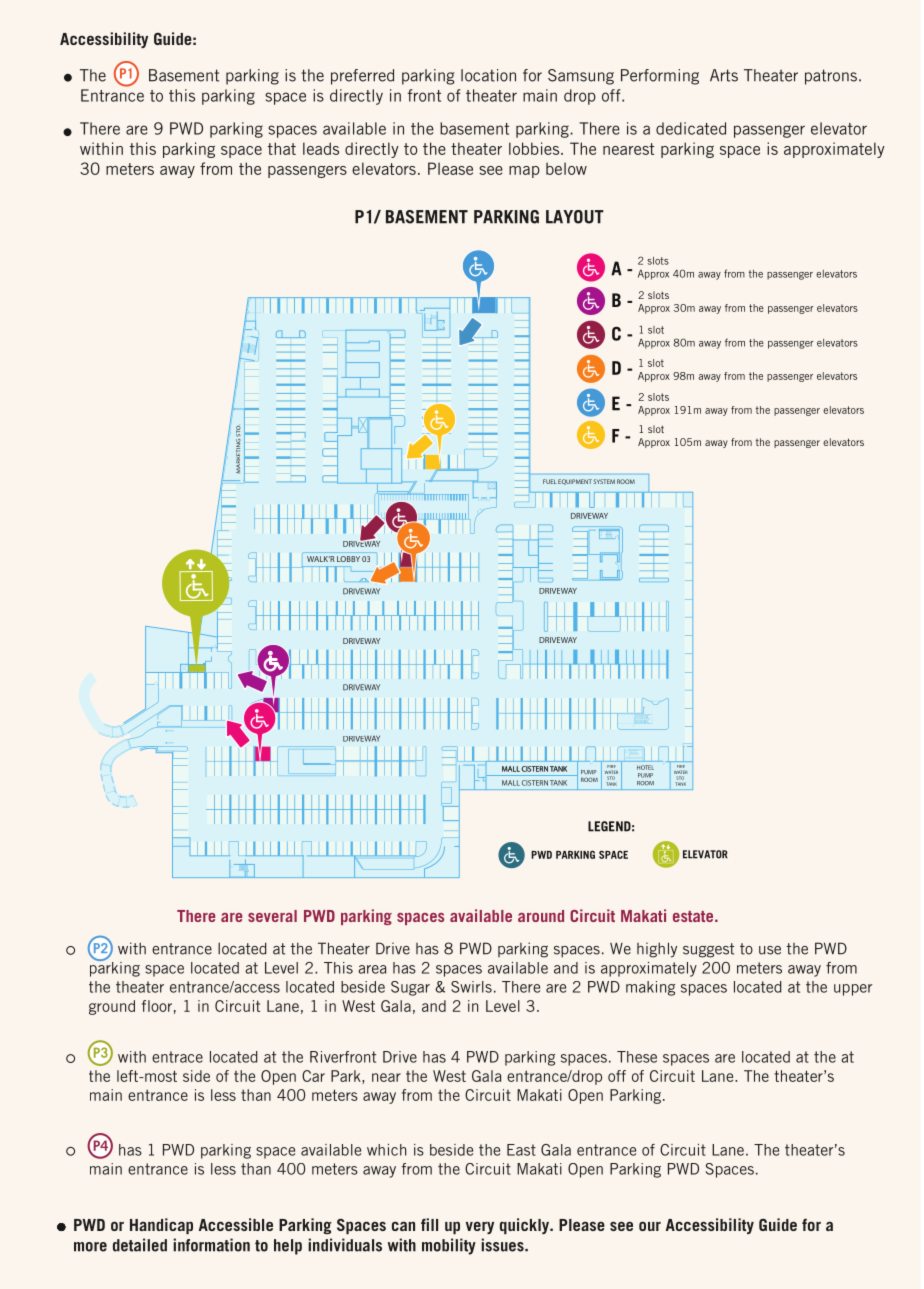 The width and height of the screenshot is (924, 1289). I want to click on LOBBY, so click(348, 559).
